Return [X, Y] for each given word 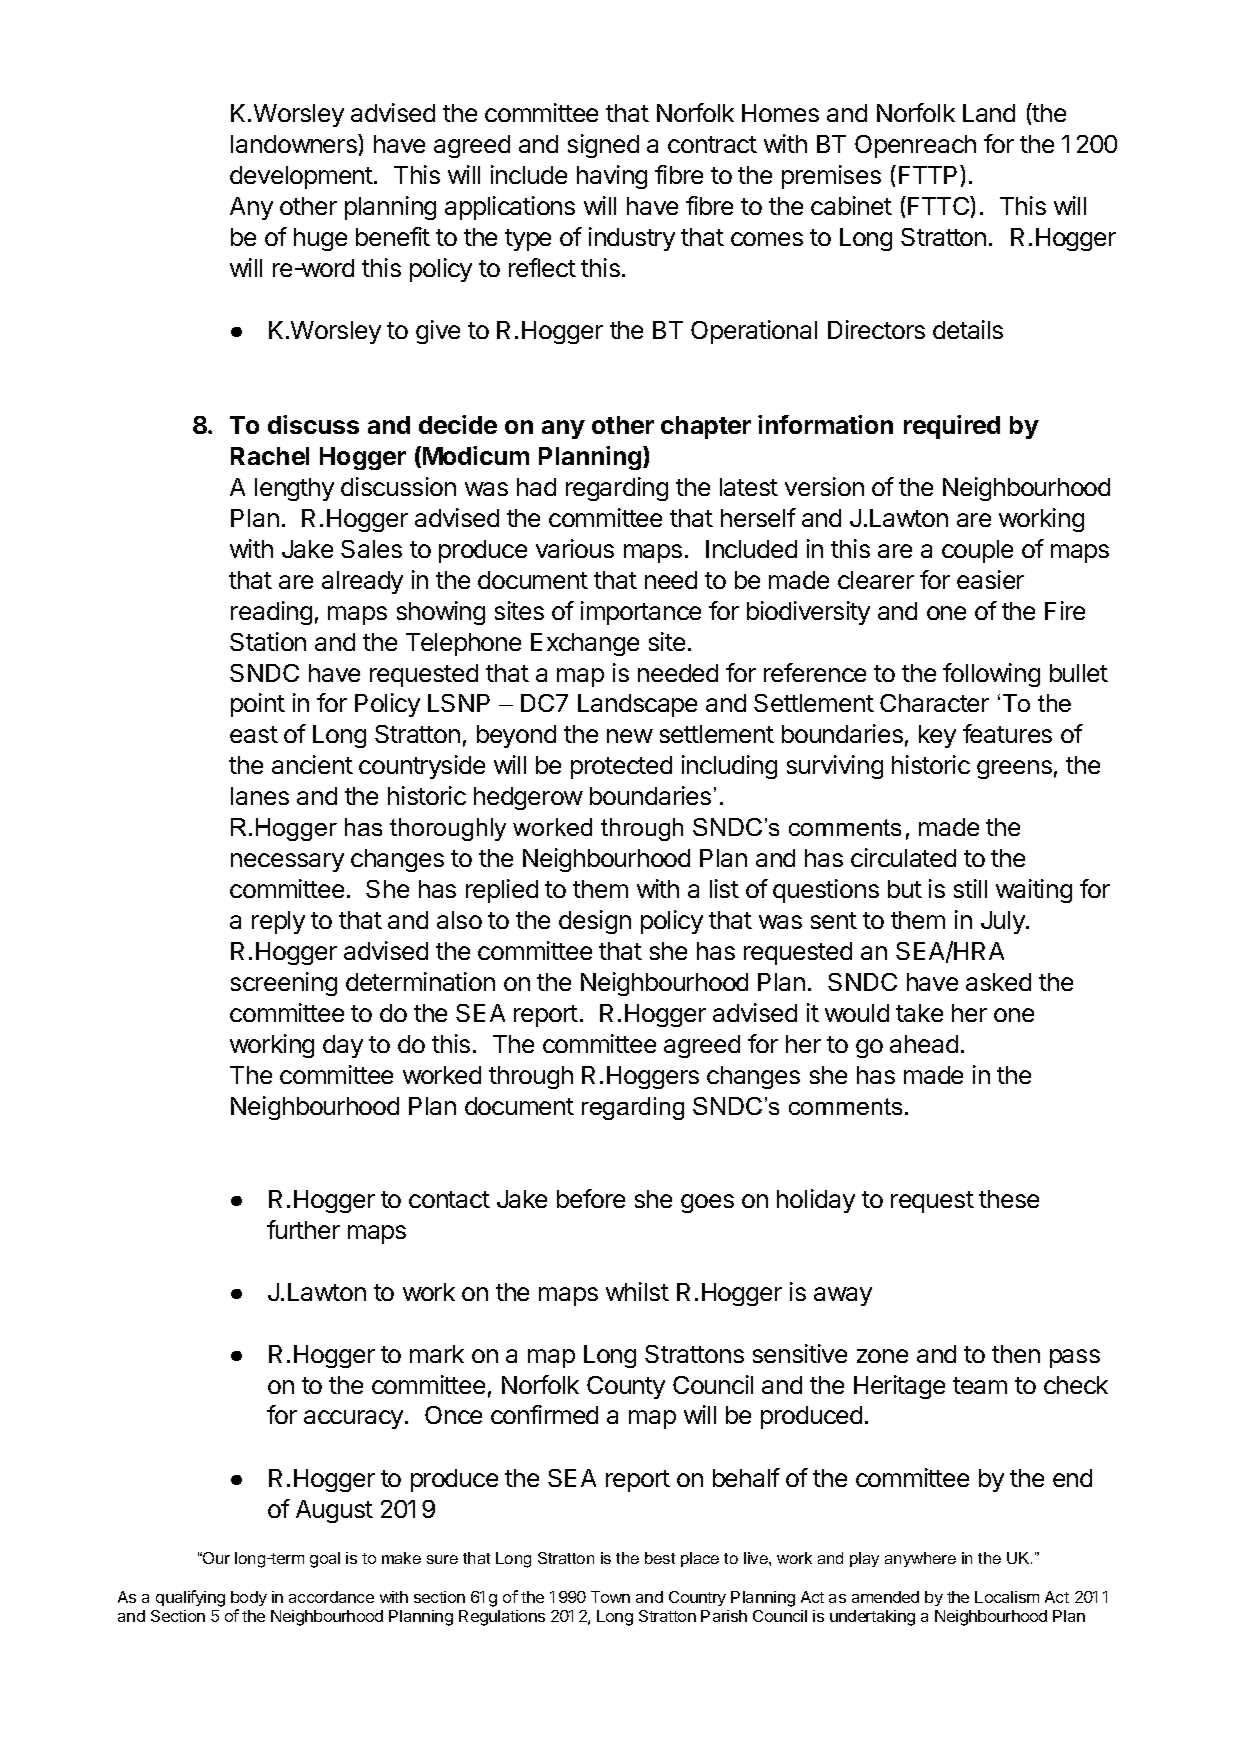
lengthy [294, 489]
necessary [287, 862]
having [612, 177]
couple [977, 551]
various [575, 548]
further [303, 1229]
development [302, 177]
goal [325, 1560]
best [660, 1558]
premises [831, 177]
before [591, 1198]
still [970, 888]
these [1009, 1199]
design [595, 922]
